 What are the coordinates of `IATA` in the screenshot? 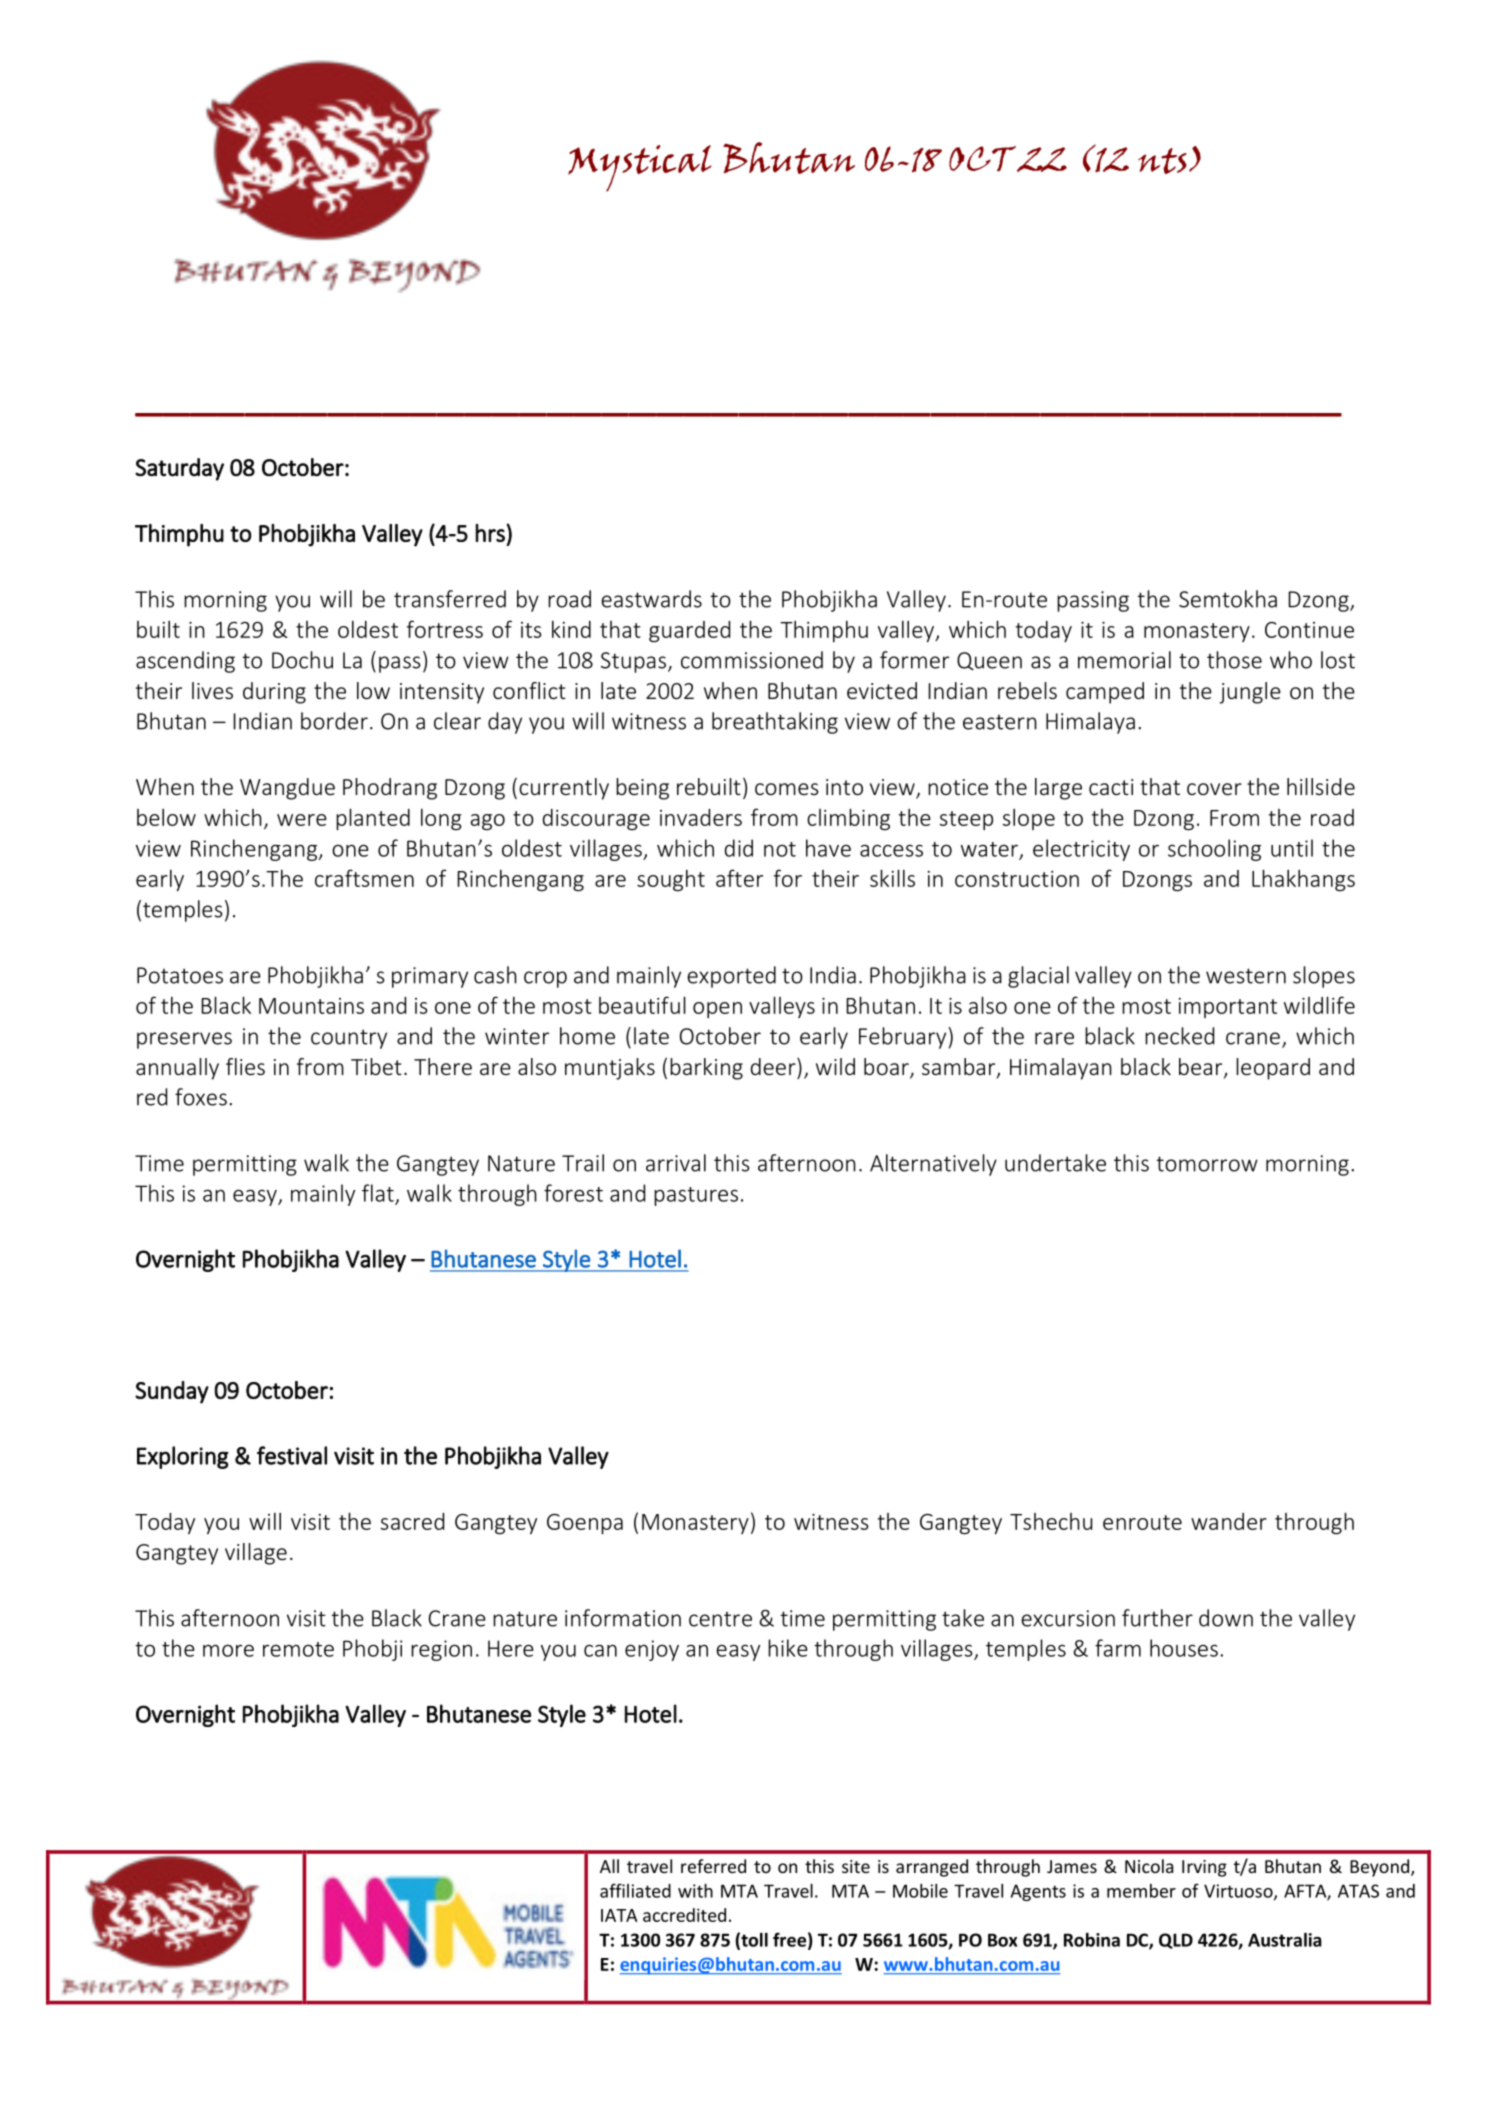 It's located at (619, 1915).
